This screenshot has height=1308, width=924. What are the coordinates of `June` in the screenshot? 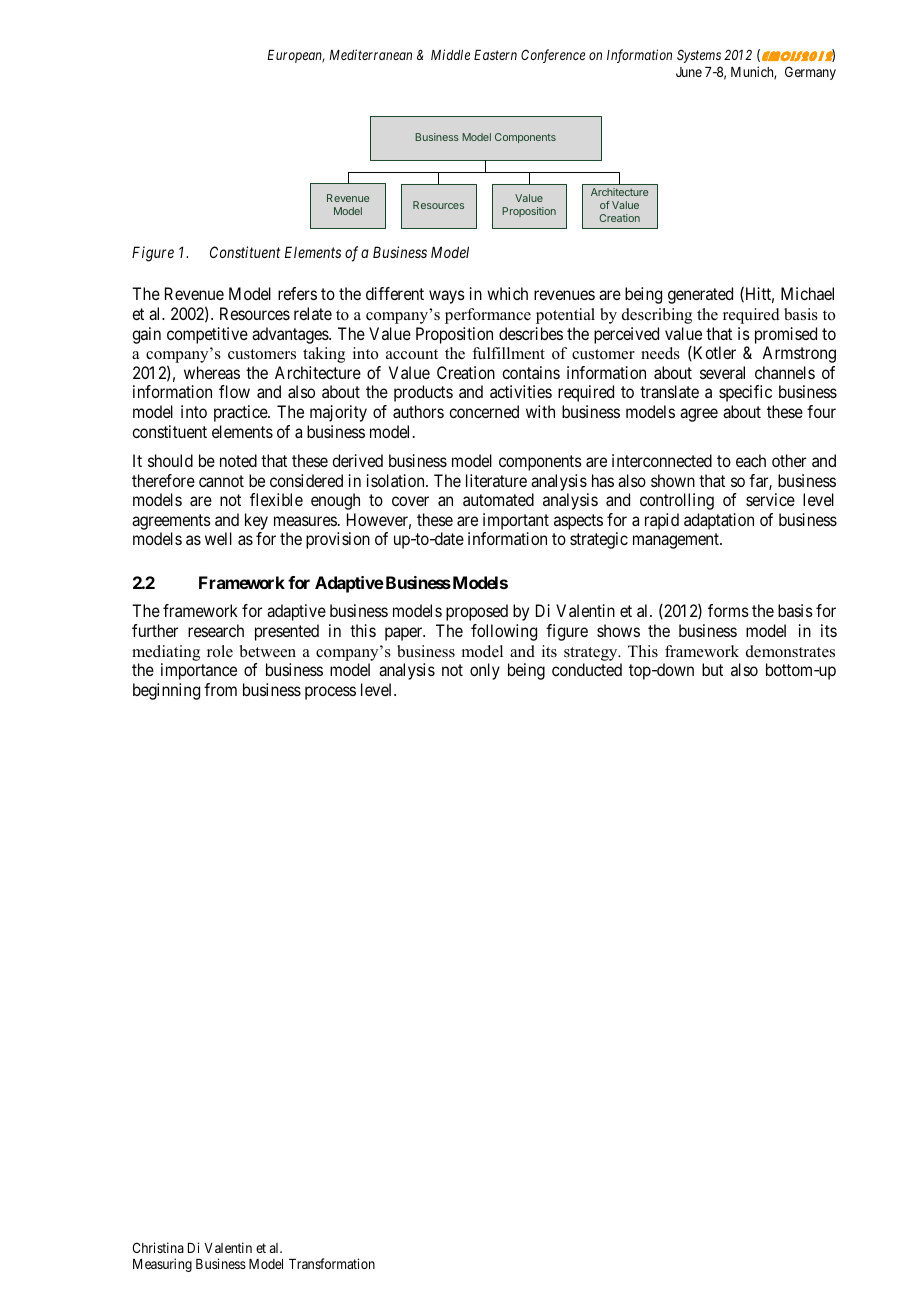 It's located at (689, 72).
